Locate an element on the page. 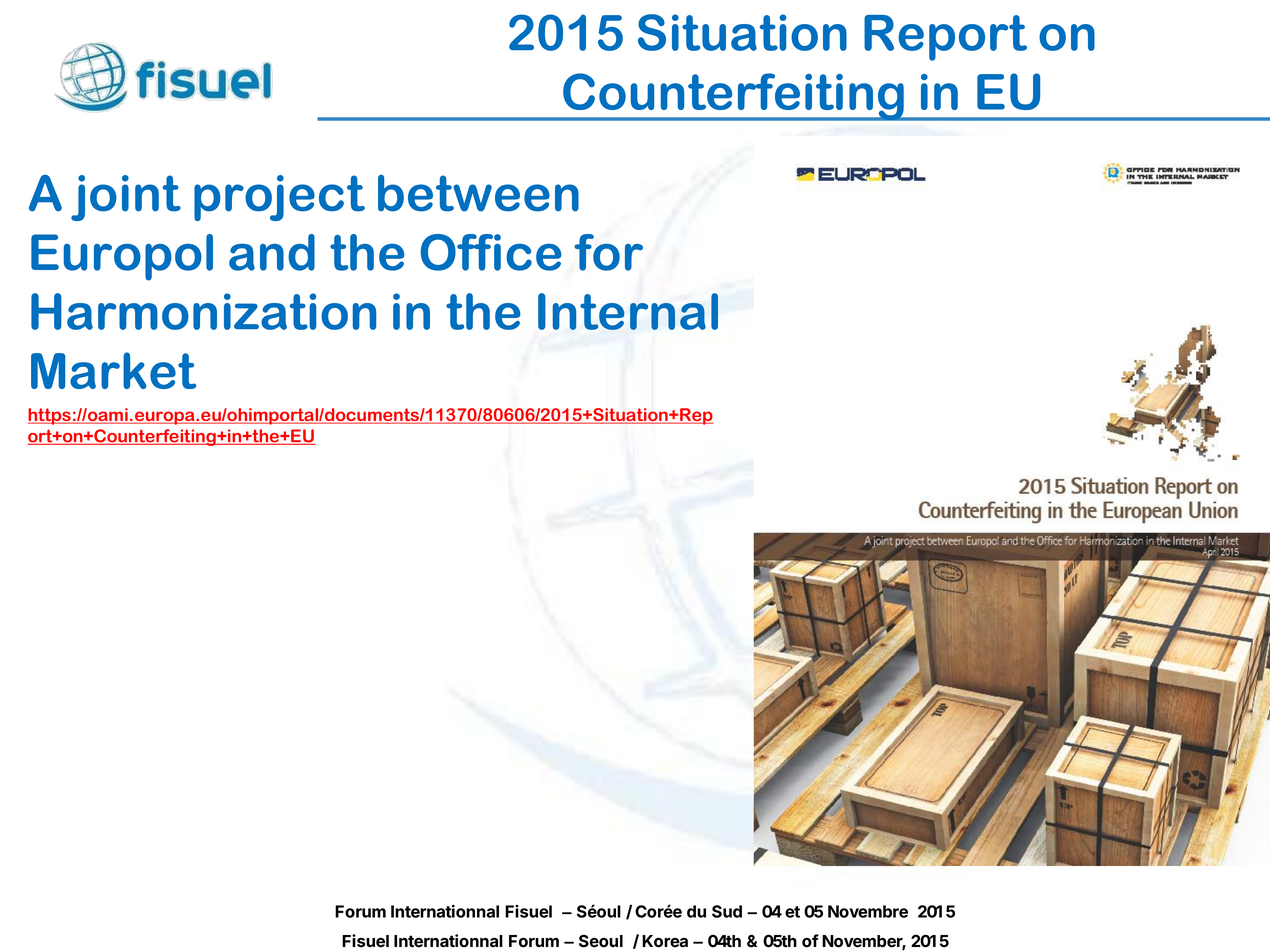 This document has width=1270, height=952. and is located at coordinates (272, 252).
